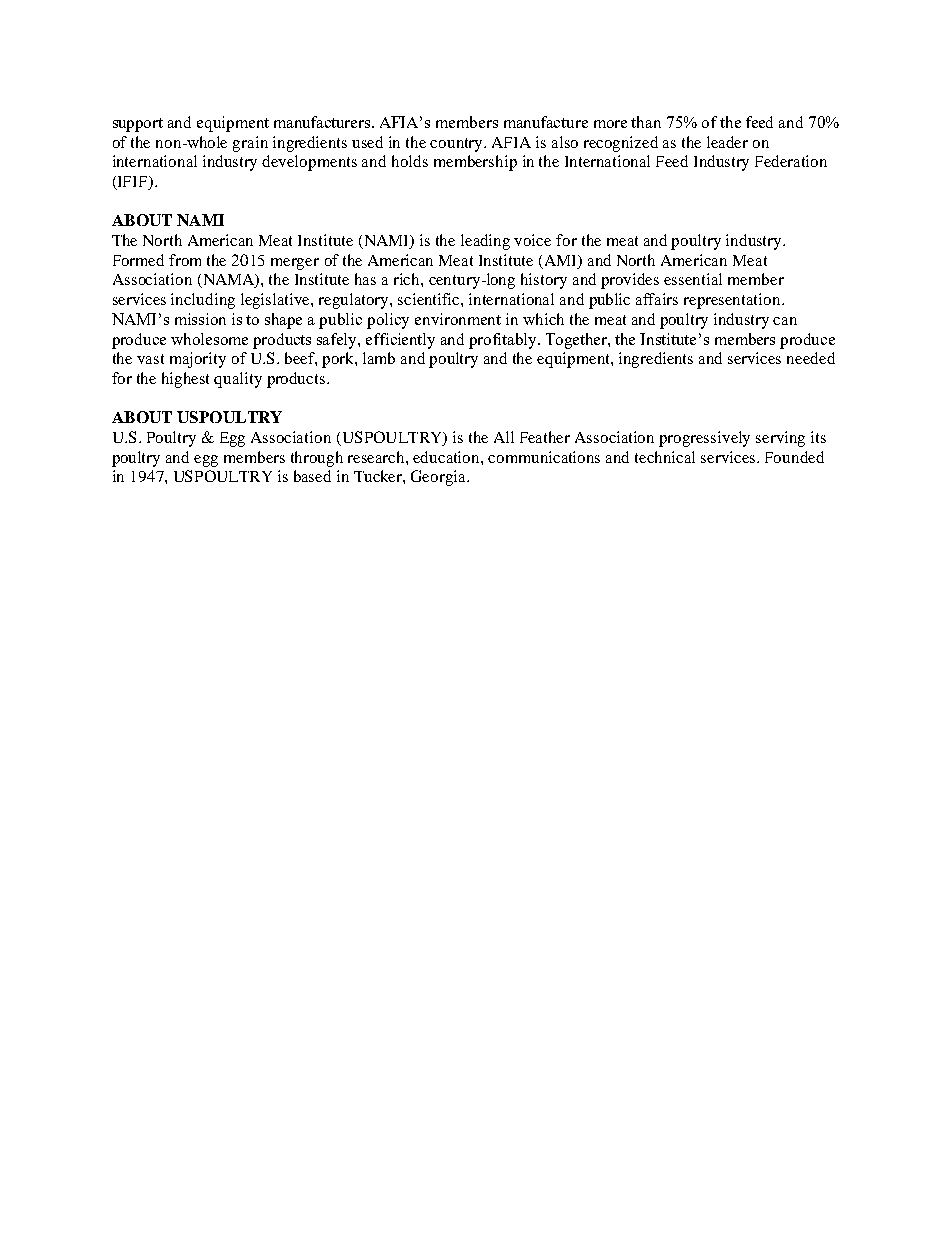 This screenshot has width=952, height=1233. I want to click on leader, so click(727, 142).
